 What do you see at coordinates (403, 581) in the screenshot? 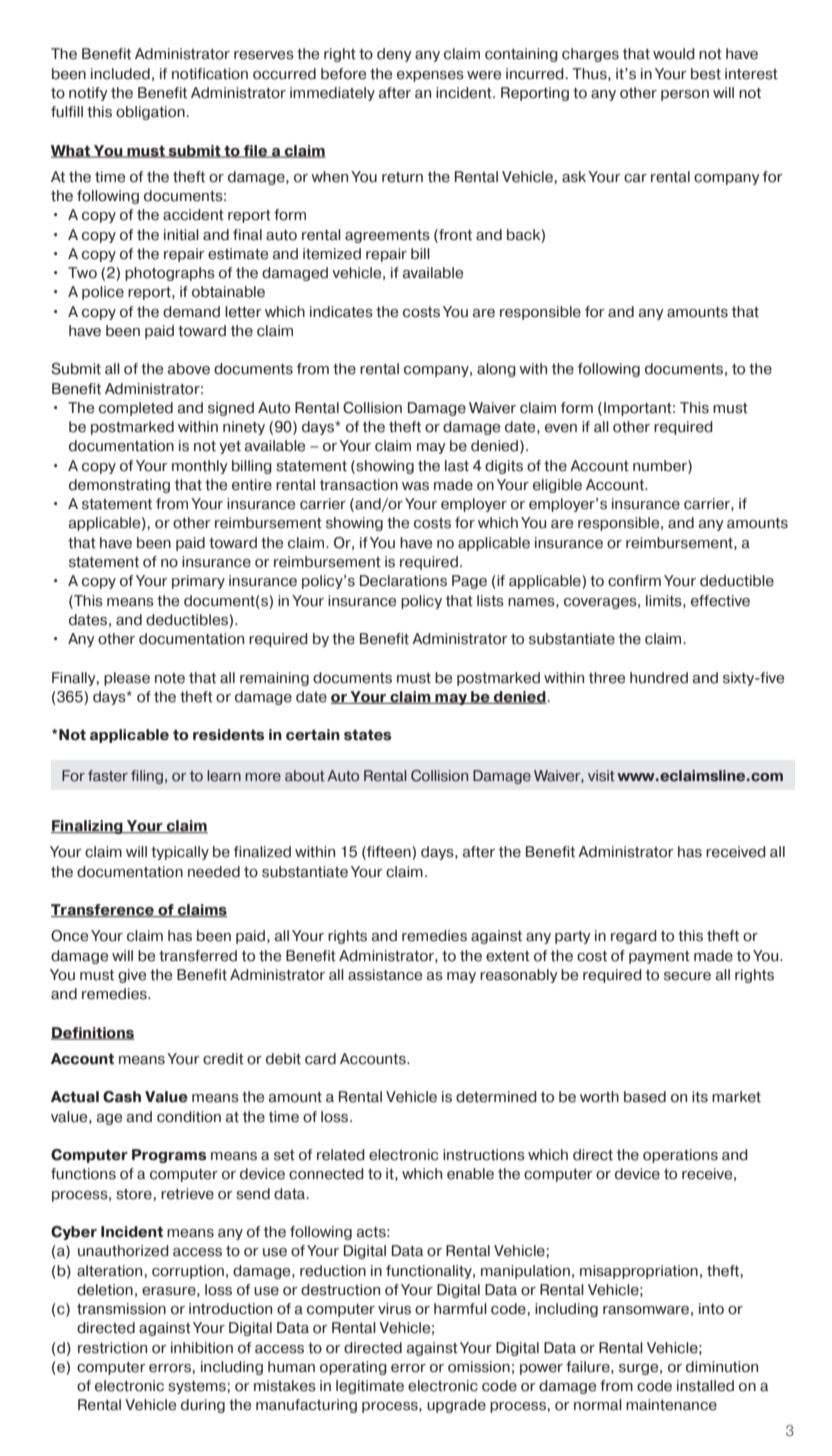
I see `Declarations` at bounding box center [403, 581].
